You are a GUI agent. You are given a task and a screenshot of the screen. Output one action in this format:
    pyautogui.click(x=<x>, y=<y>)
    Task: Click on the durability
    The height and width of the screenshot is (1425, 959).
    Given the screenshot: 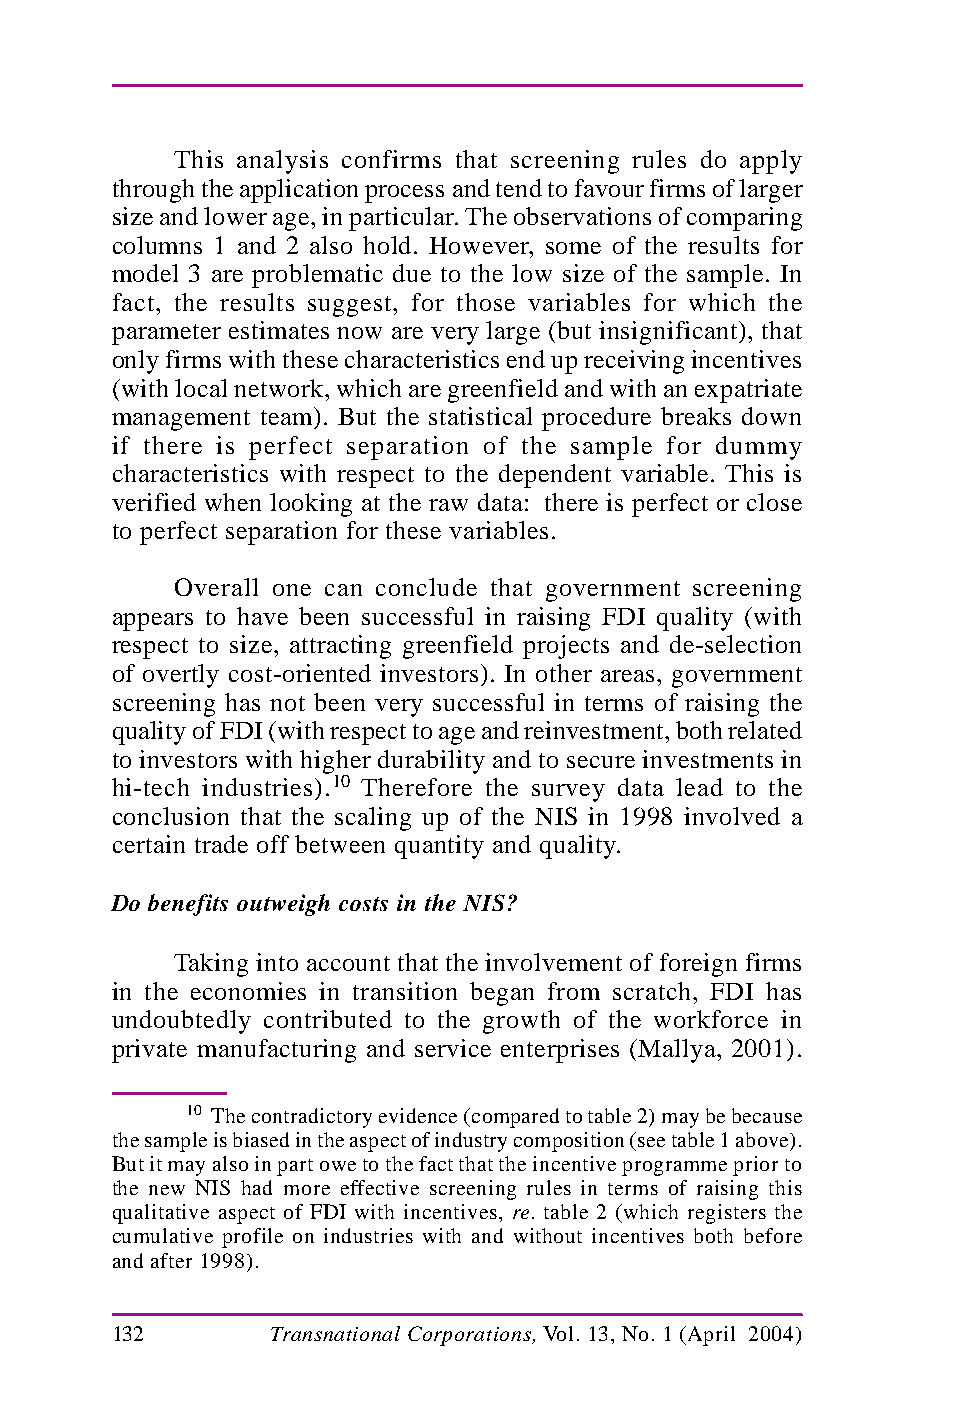 What is the action you would take?
    pyautogui.click(x=431, y=762)
